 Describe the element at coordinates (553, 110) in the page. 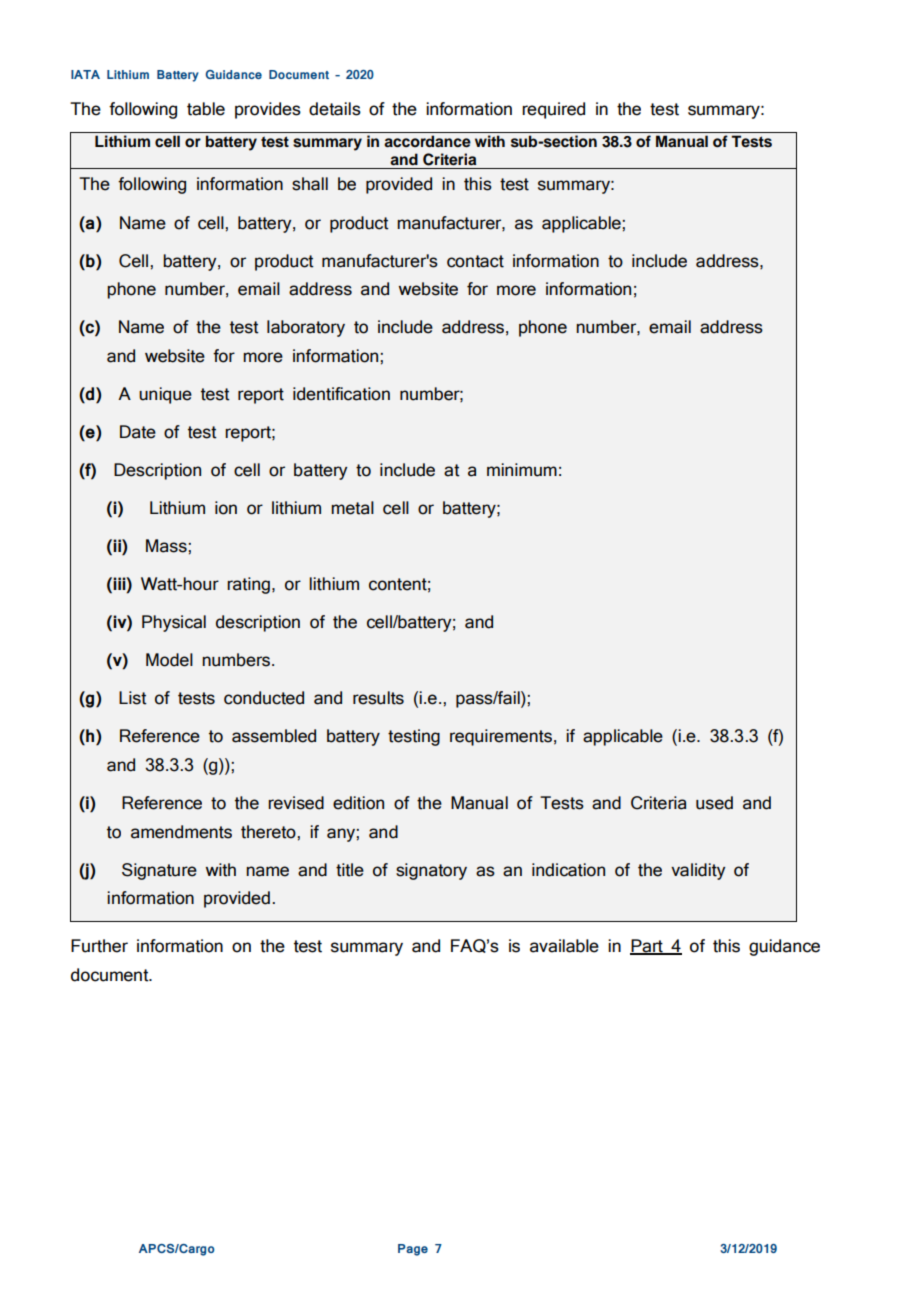

I see `required` at that location.
